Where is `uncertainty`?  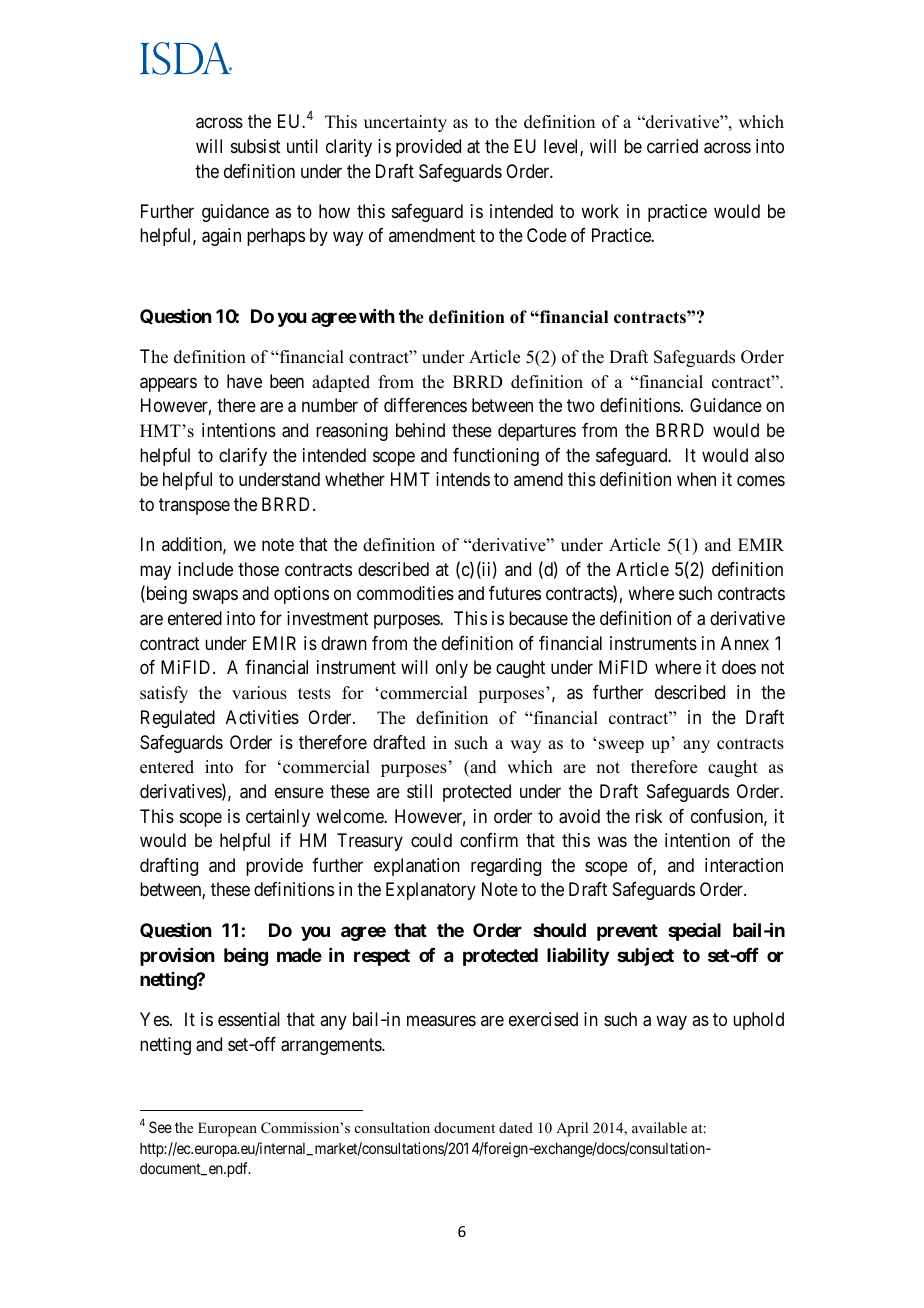 uncertainty is located at coordinates (405, 123).
